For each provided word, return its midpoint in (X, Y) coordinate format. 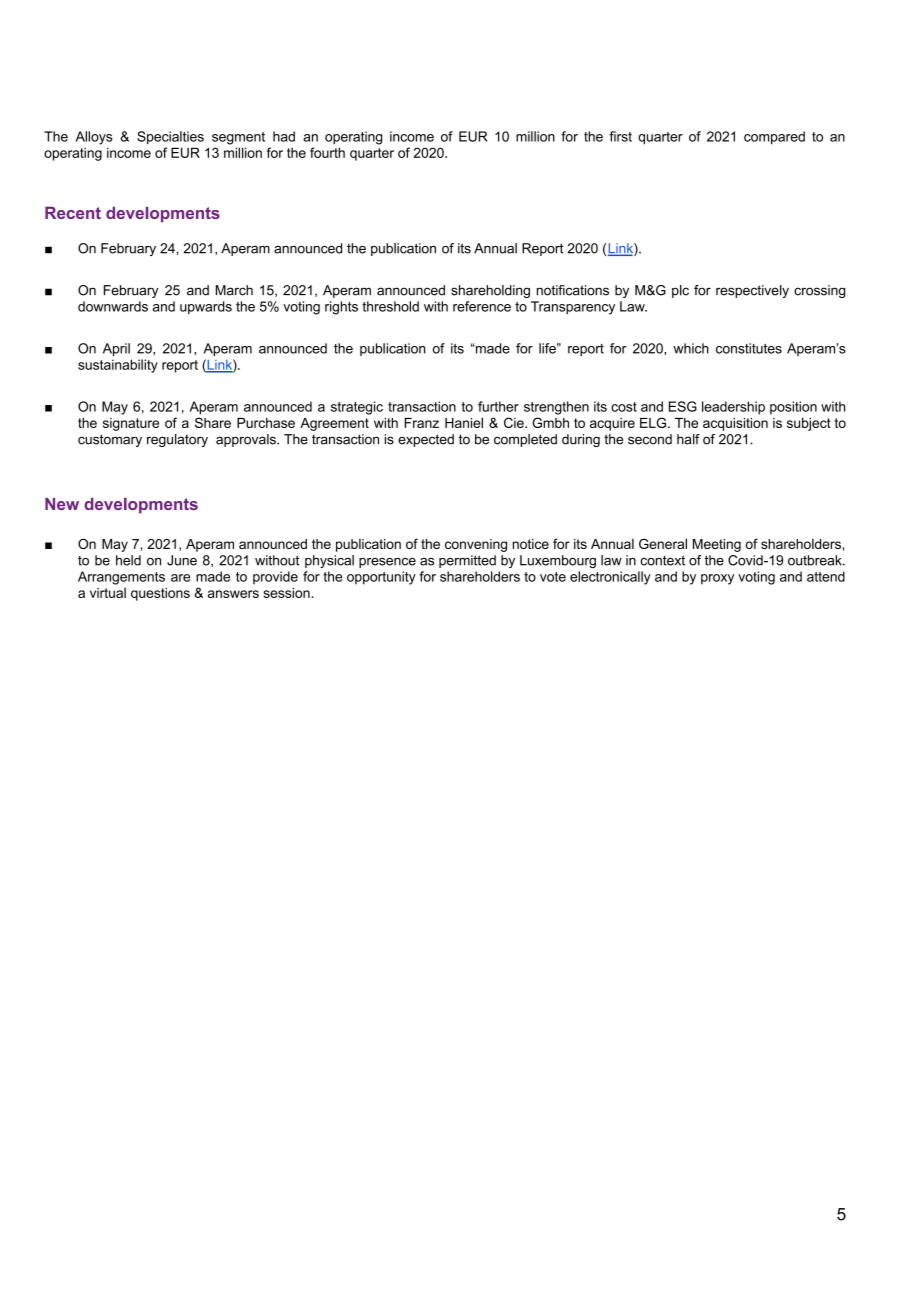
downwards (113, 306)
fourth (327, 152)
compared (774, 138)
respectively (752, 291)
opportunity (381, 578)
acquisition (735, 424)
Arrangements (121, 578)
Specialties (170, 138)
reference (482, 306)
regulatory (177, 440)
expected (426, 440)
